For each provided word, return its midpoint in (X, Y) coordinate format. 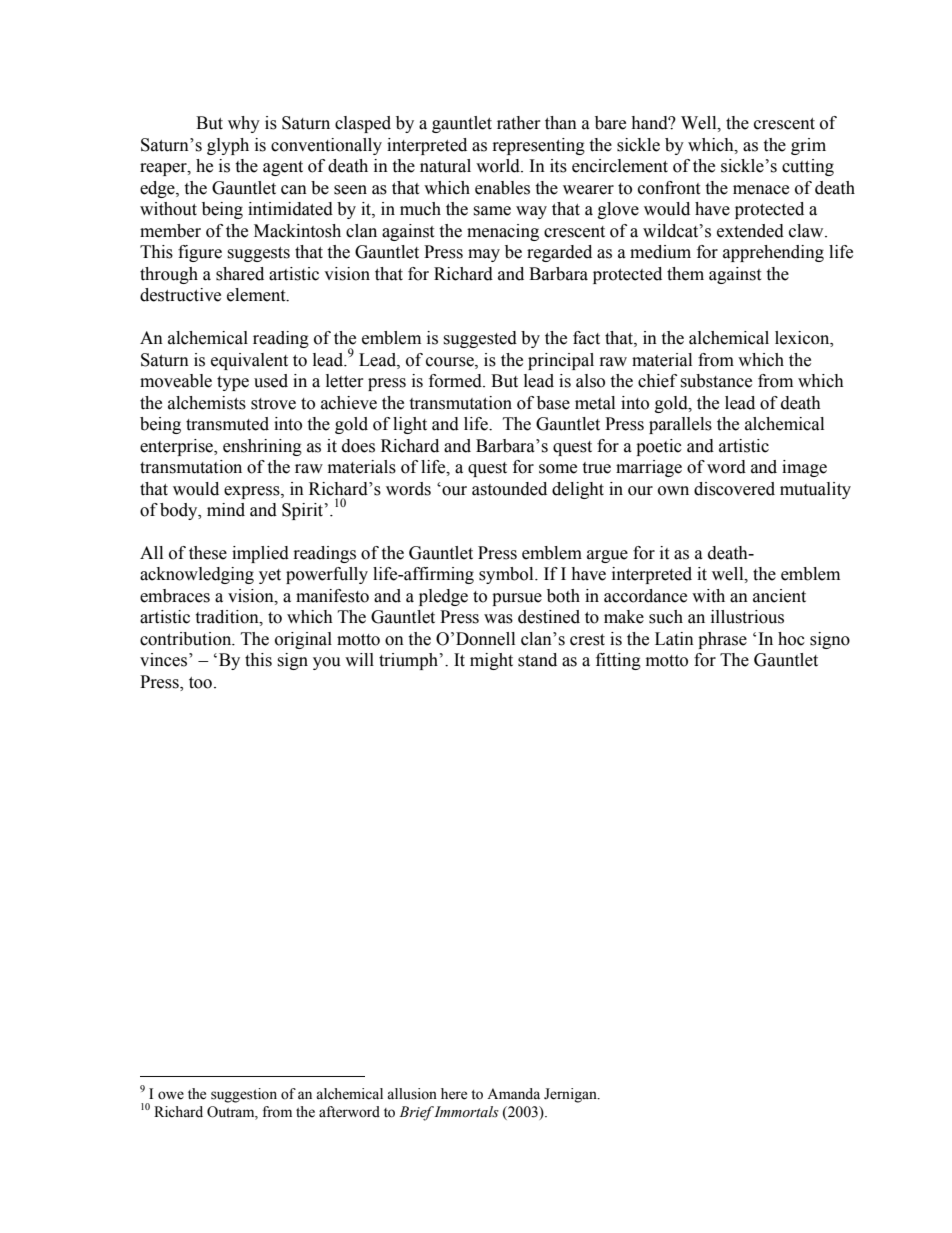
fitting (618, 661)
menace (761, 190)
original (303, 640)
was (498, 619)
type (233, 383)
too (200, 683)
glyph (228, 146)
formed (456, 381)
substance (716, 381)
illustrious (747, 617)
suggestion (244, 1095)
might (491, 661)
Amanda (513, 1094)
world (499, 166)
